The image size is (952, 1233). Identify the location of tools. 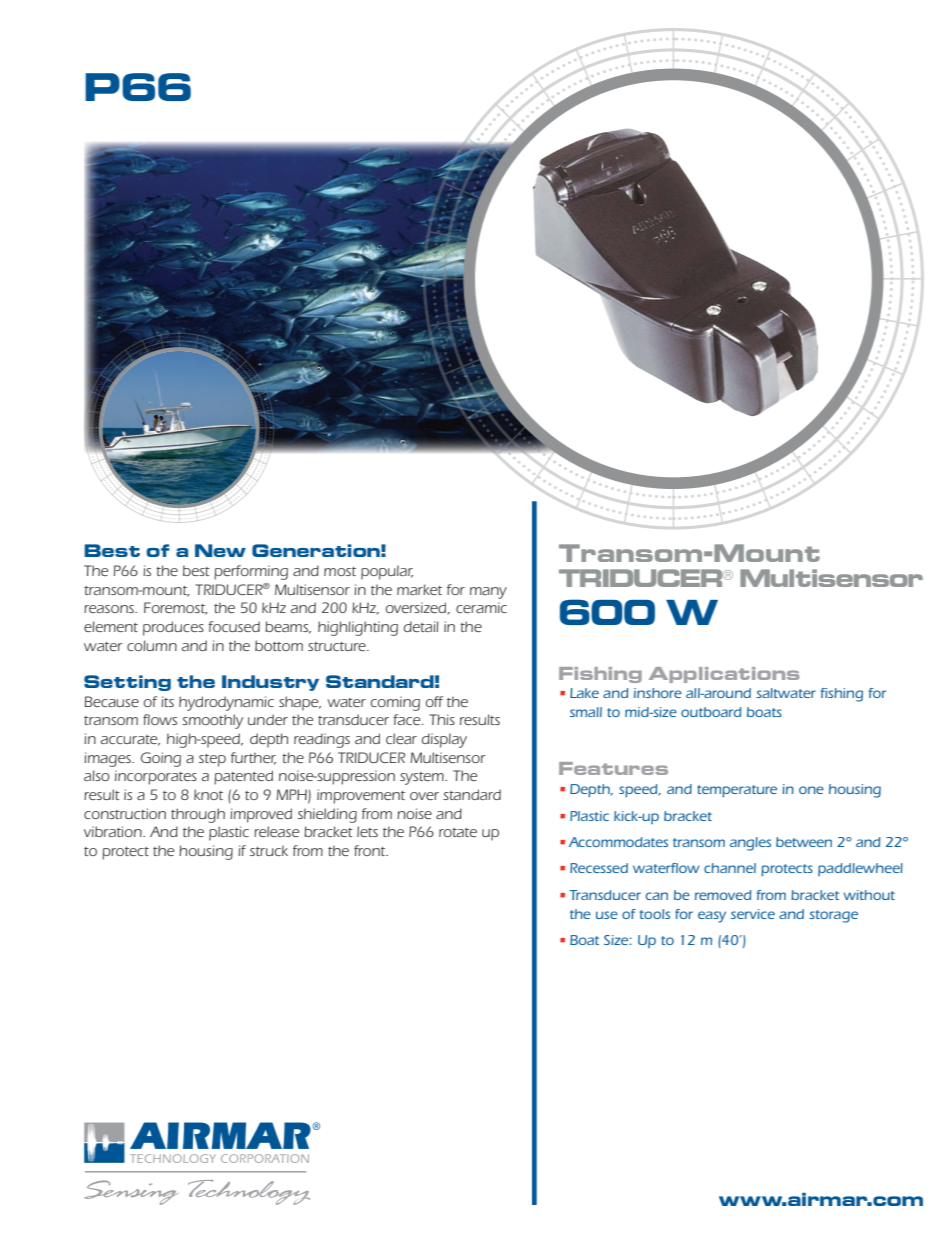
(655, 914).
